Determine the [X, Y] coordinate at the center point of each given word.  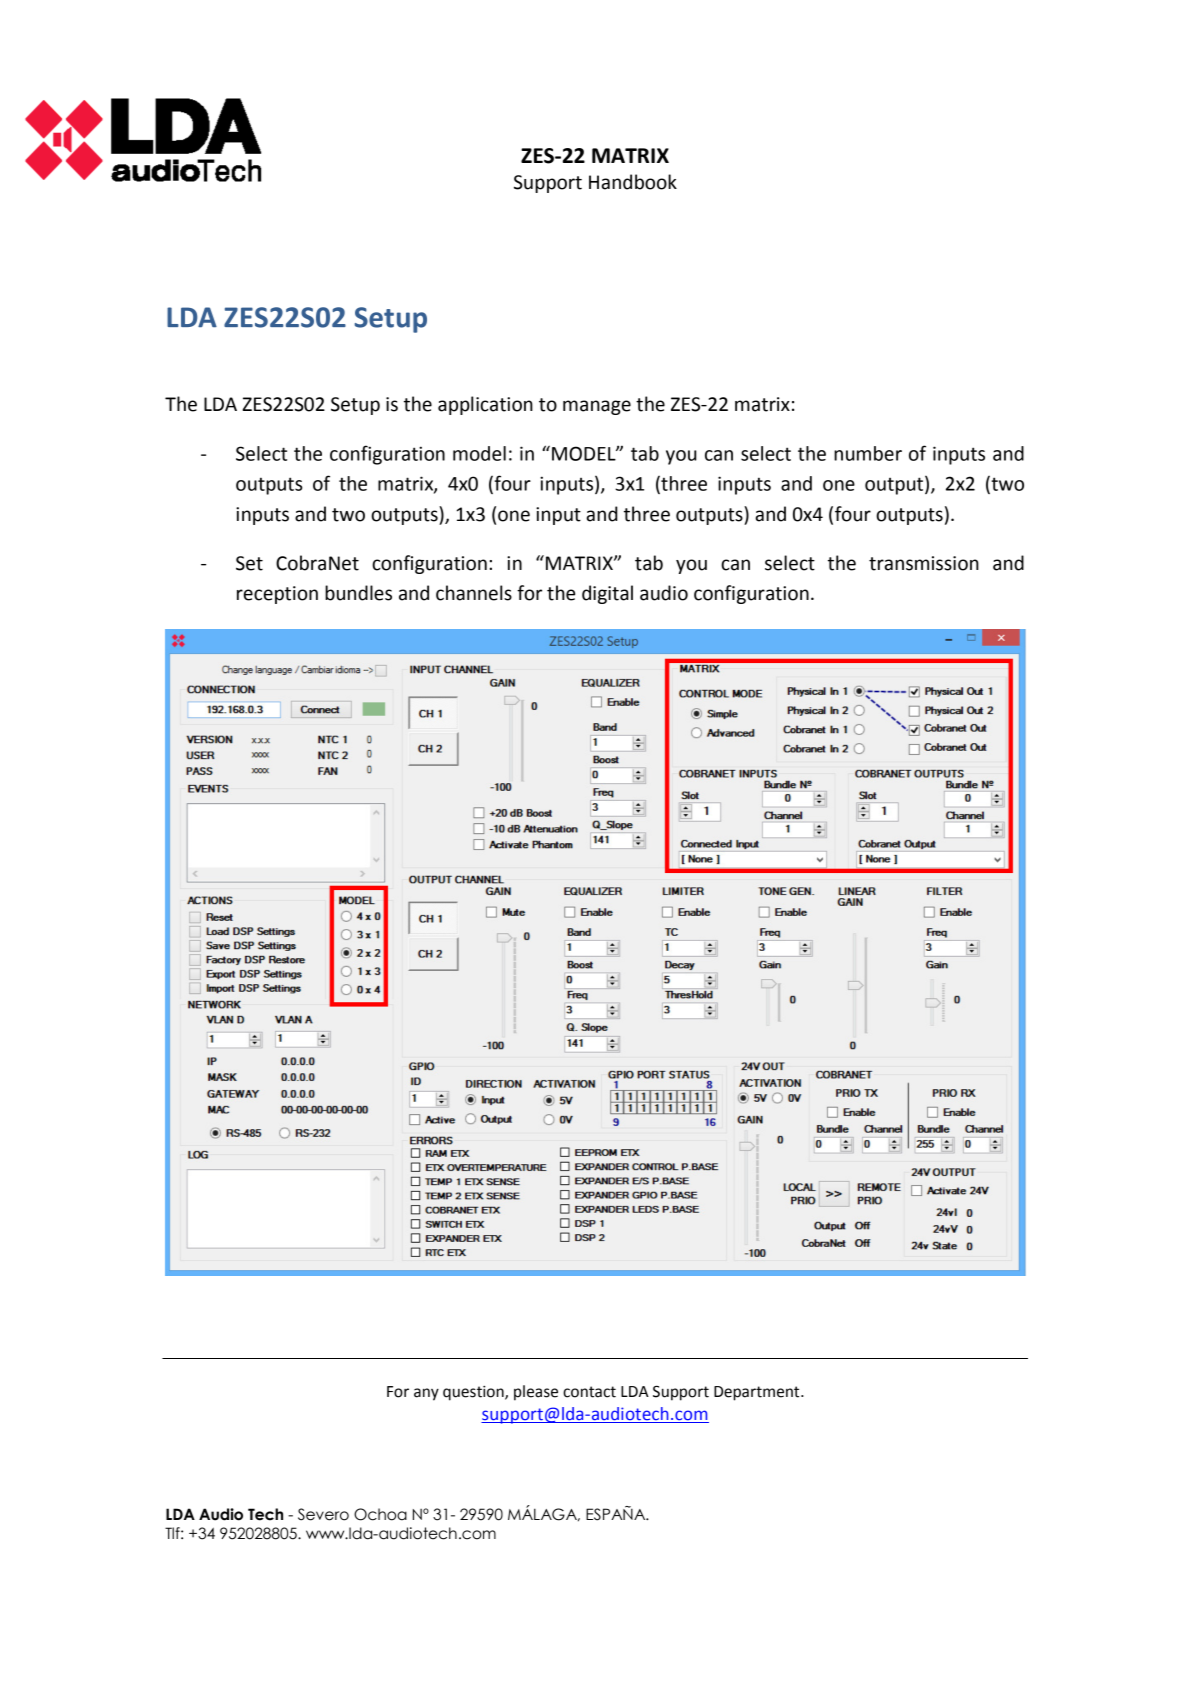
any [426, 1394]
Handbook [633, 182]
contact [589, 1392]
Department [758, 1393]
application [485, 405]
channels [474, 593]
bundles [358, 593]
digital [607, 594]
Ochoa [380, 1514]
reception [277, 595]
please [536, 1393]
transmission [924, 563]
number [868, 453]
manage [597, 407]
